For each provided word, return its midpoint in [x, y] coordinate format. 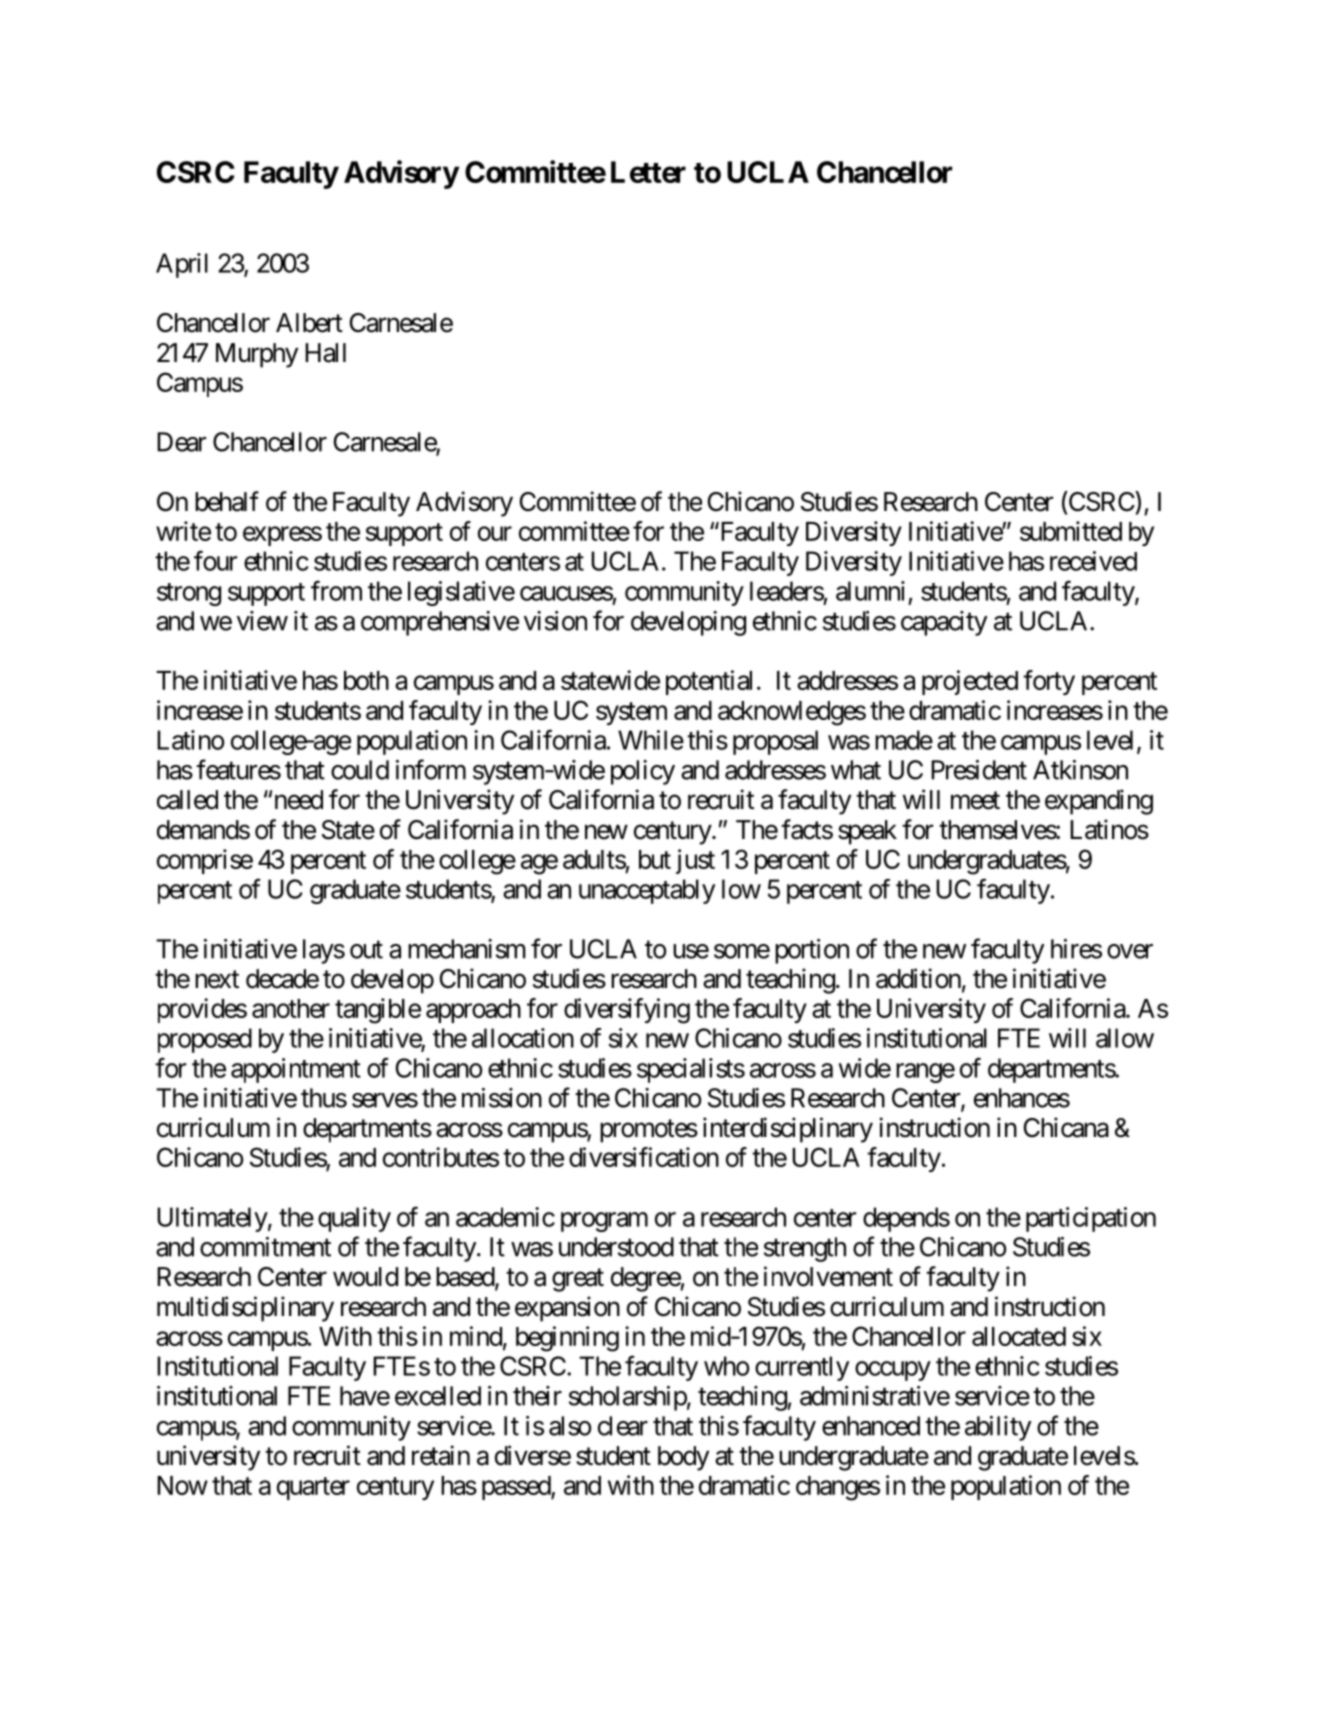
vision [555, 621]
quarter [313, 1488]
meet [975, 801]
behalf [227, 501]
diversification [644, 1157]
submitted [1071, 531]
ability [998, 1428]
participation [1091, 1219]
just [695, 861]
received [1093, 561]
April [182, 265]
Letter [648, 172]
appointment [296, 1070]
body [683, 1458]
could [360, 770]
